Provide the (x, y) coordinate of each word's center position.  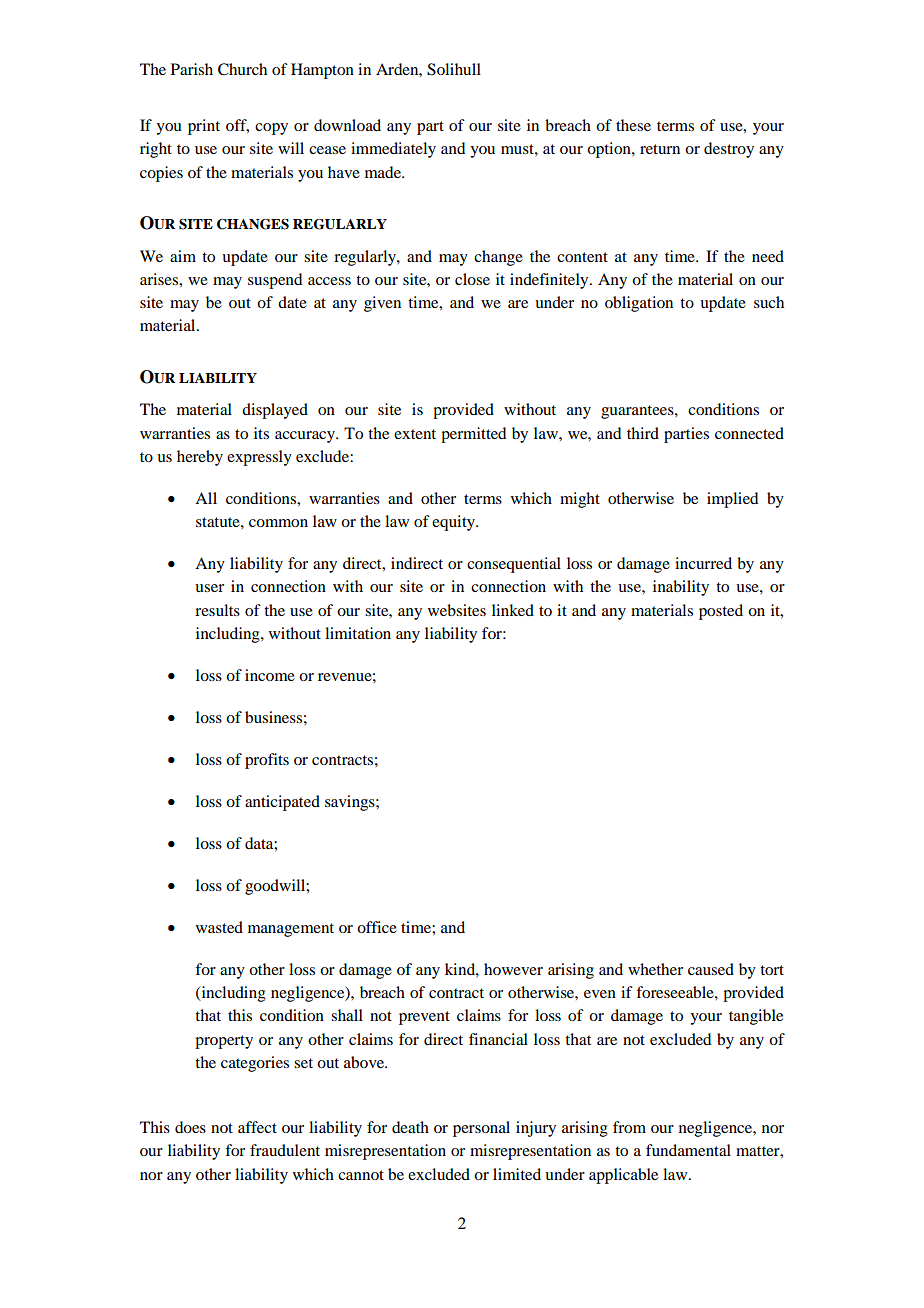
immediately (393, 150)
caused (711, 969)
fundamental (688, 1150)
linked (513, 610)
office (377, 927)
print (204, 127)
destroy (729, 150)
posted (721, 612)
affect (257, 1127)
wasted (219, 927)
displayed (275, 411)
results (217, 610)
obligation (639, 304)
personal (481, 1129)
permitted (473, 435)
